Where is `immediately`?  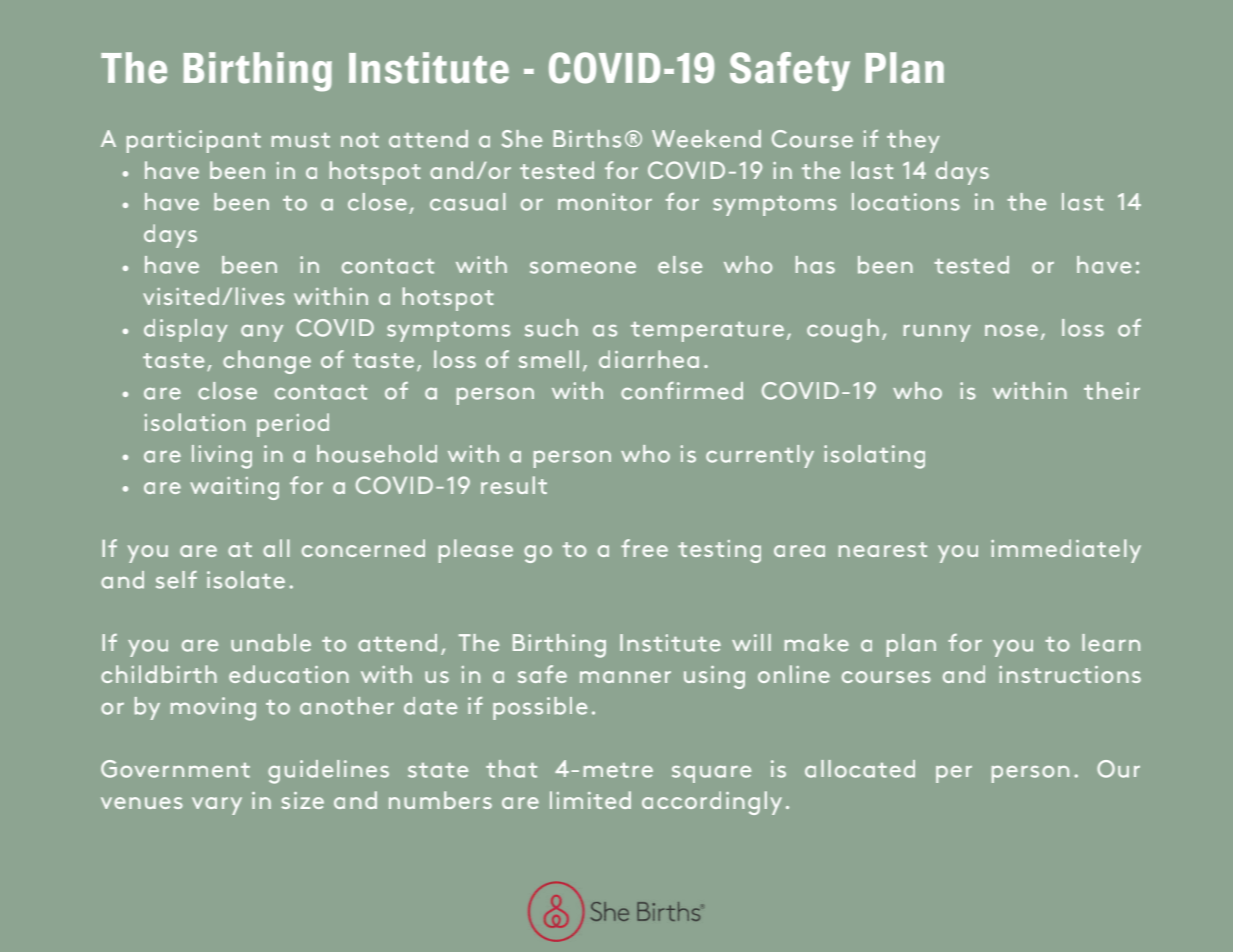 immediately is located at coordinates (1066, 551).
